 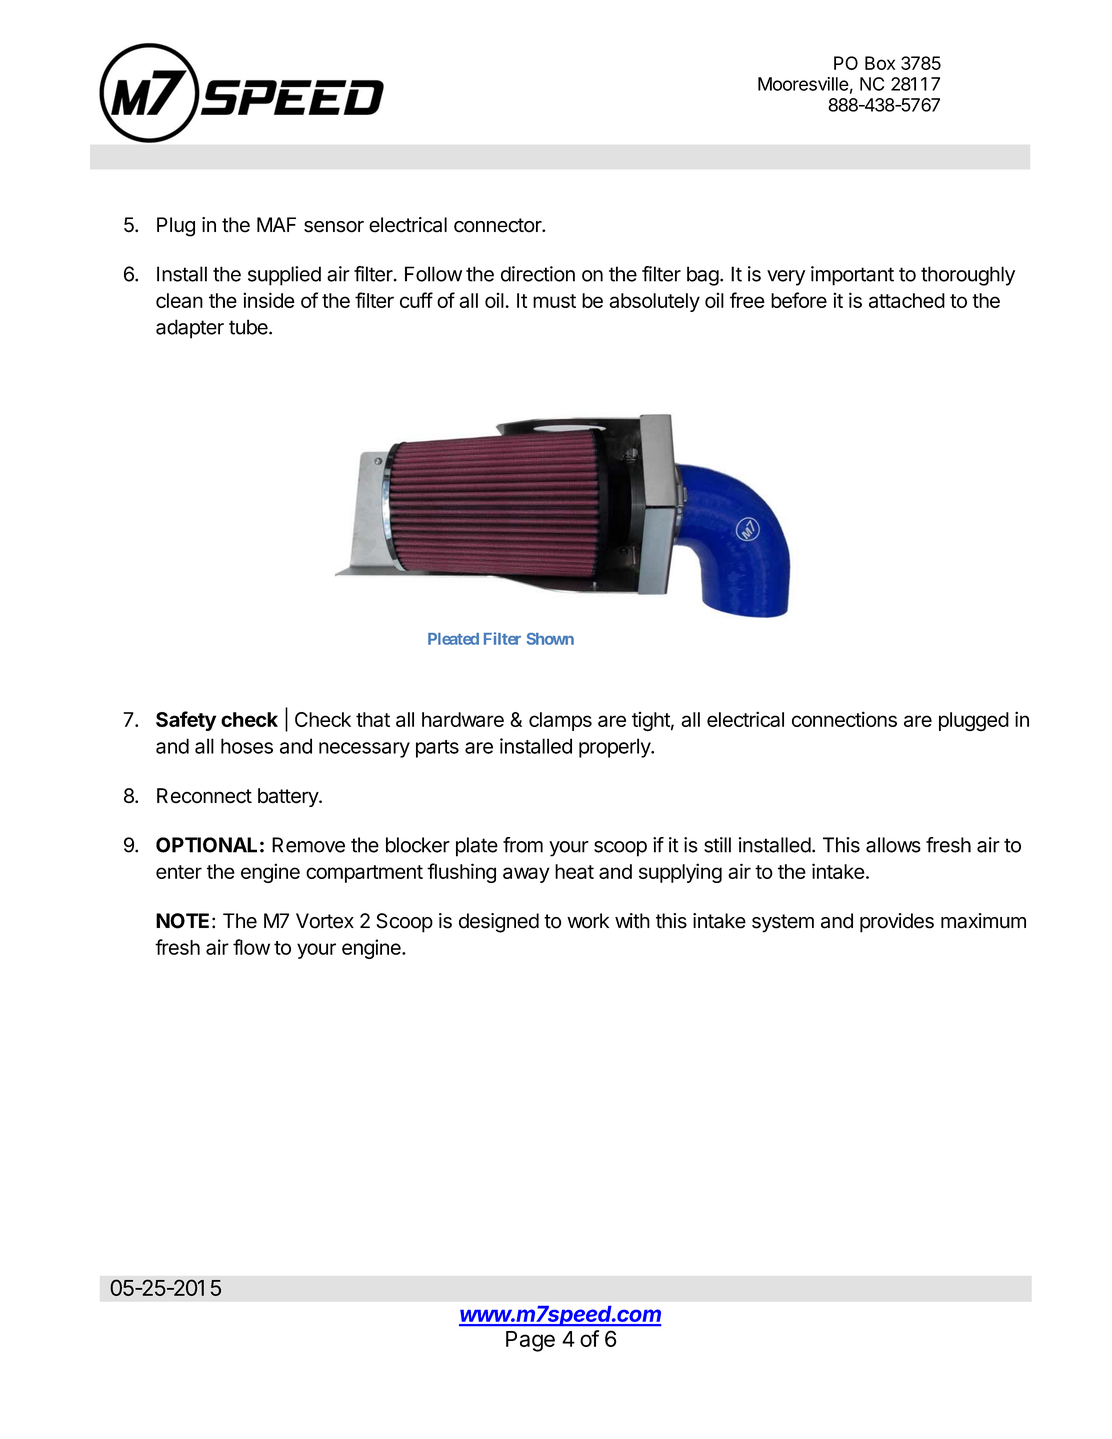 What do you see at coordinates (880, 63) in the screenshot?
I see `Box` at bounding box center [880, 63].
